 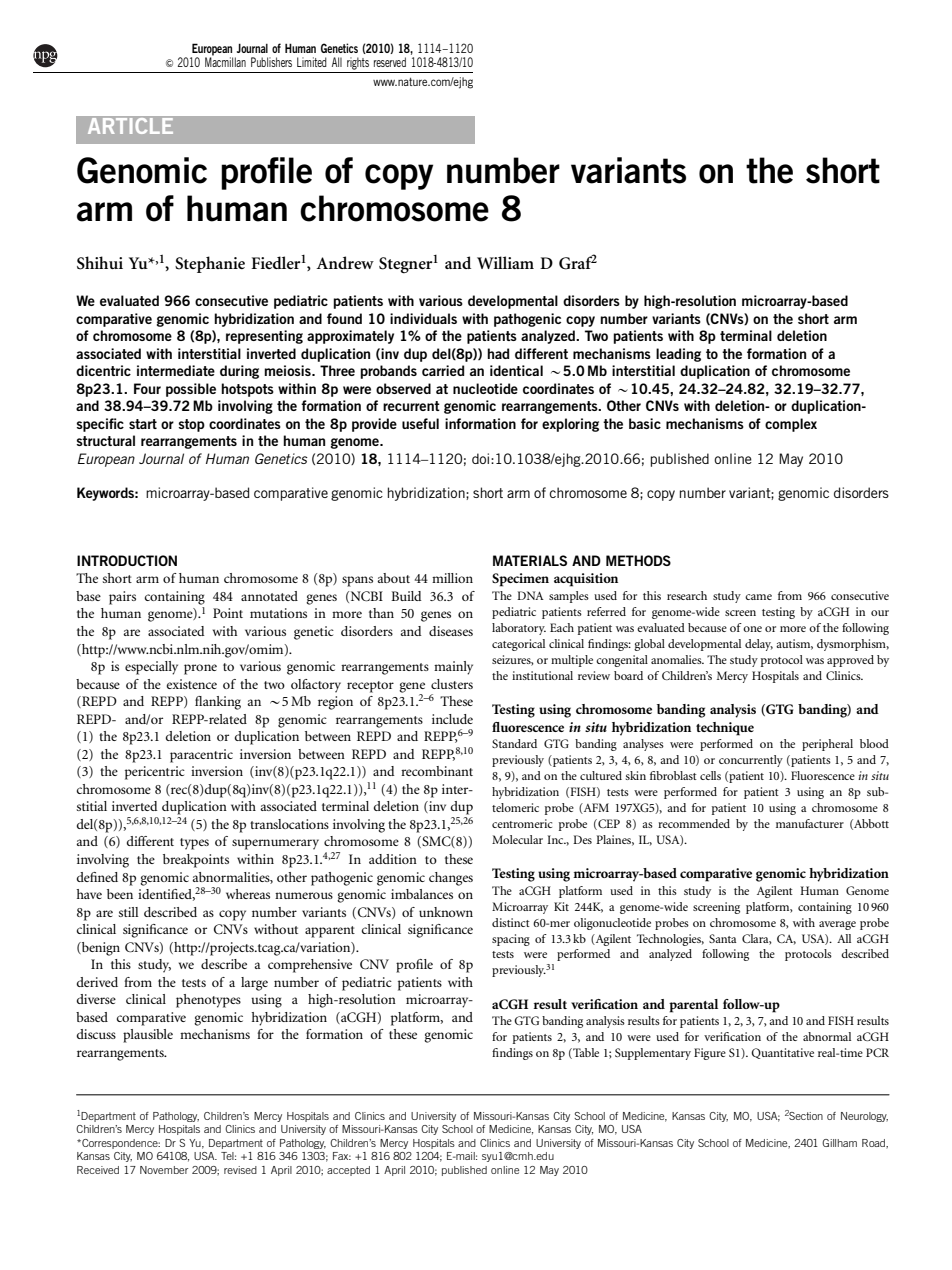 I want to click on Neurology, so click(x=864, y=1117).
